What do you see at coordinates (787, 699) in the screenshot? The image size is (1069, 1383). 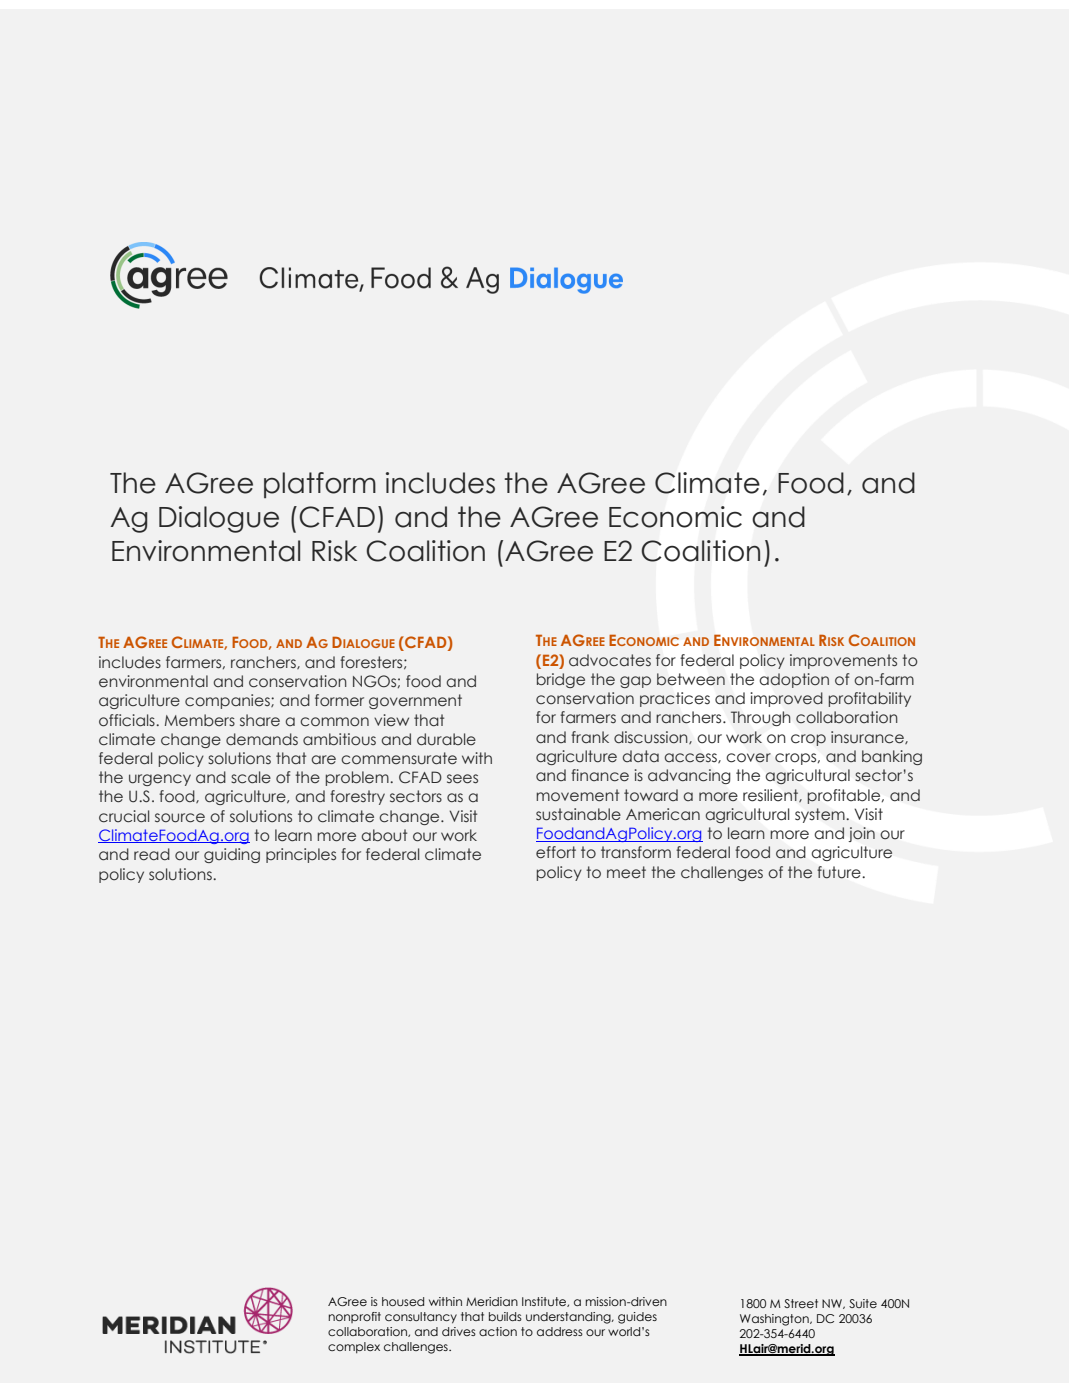 I see `improved` at bounding box center [787, 699].
